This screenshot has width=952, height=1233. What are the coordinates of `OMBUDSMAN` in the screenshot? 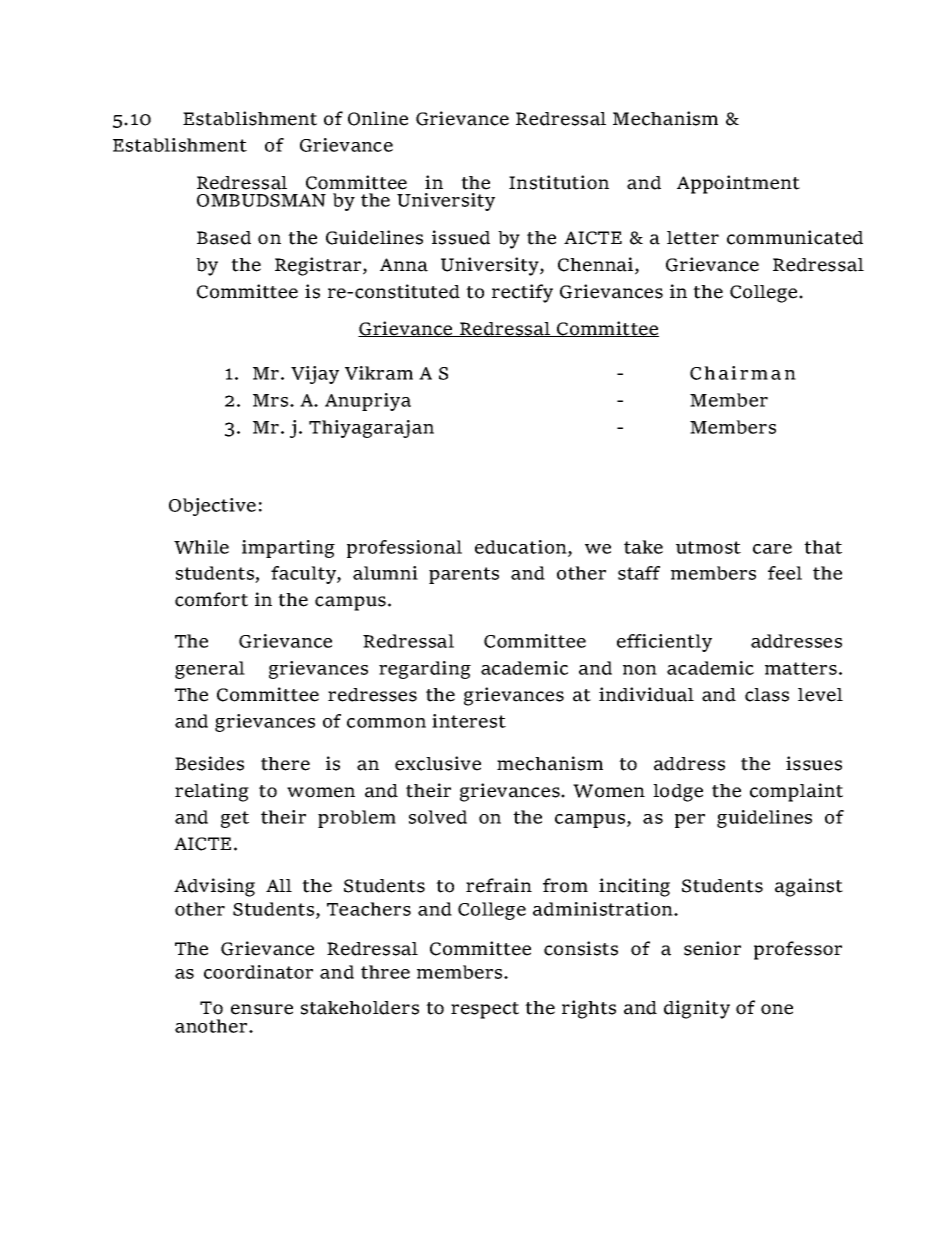 It's located at (261, 200).
